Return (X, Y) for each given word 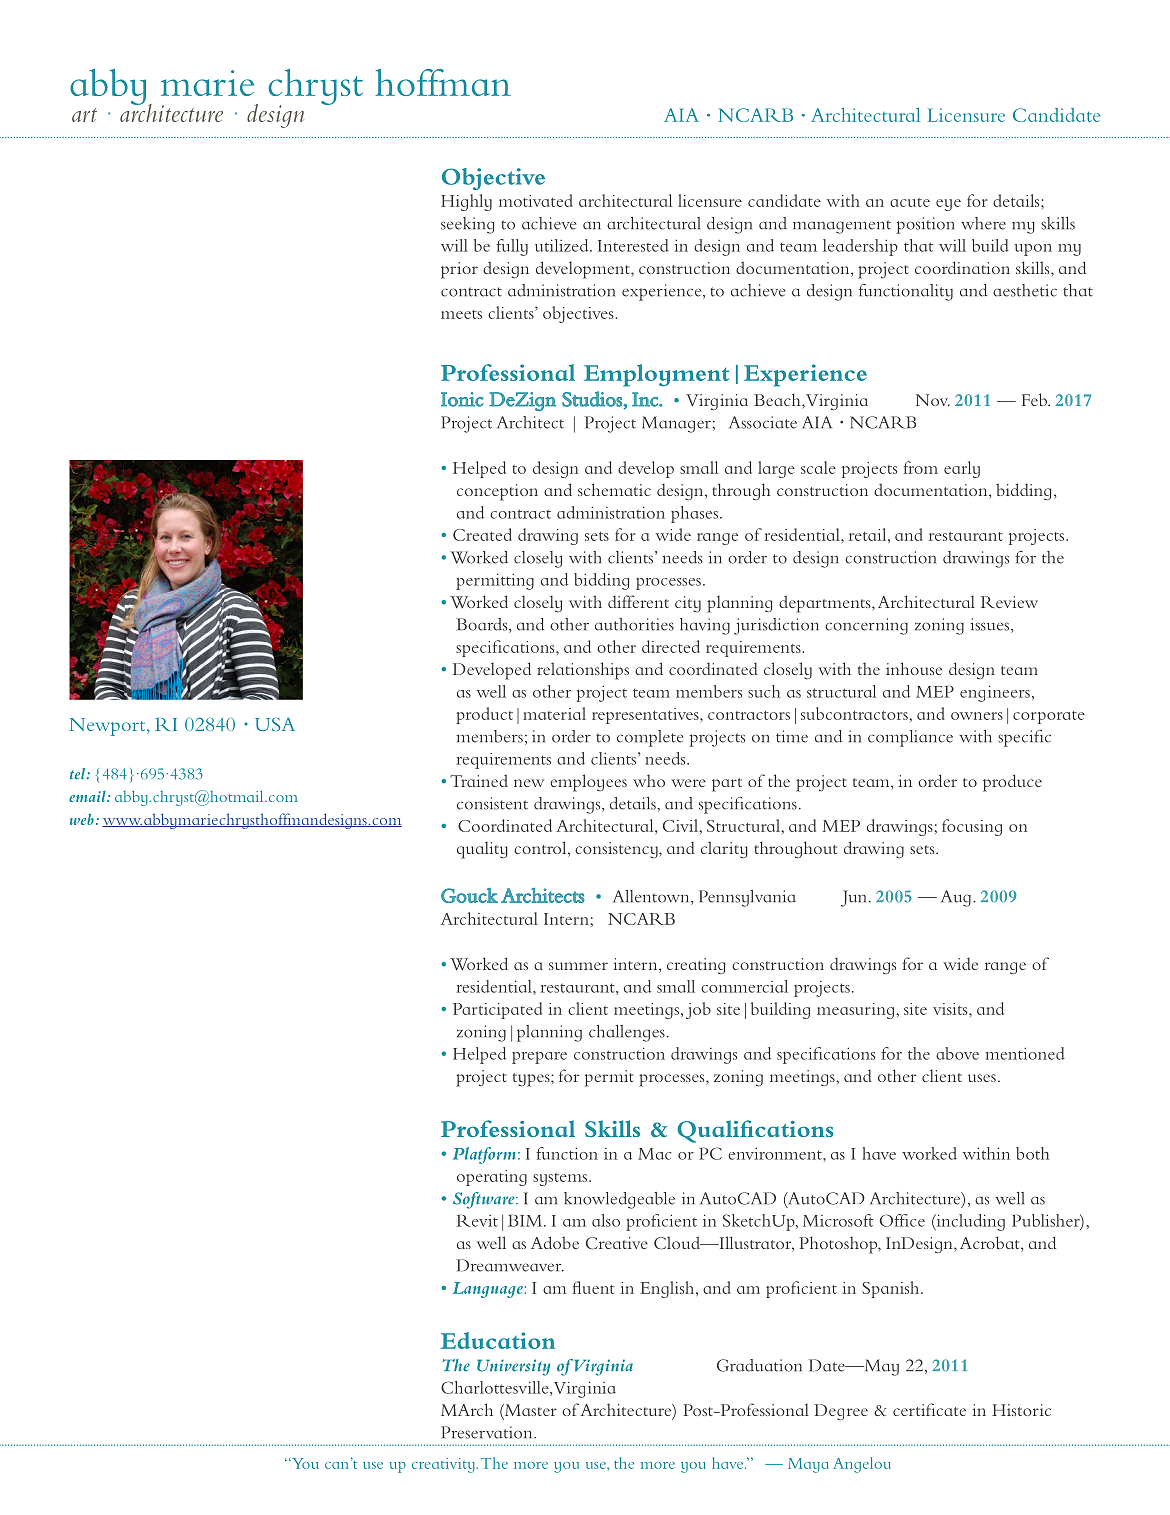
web (82, 819)
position (925, 225)
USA (275, 724)
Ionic (462, 399)
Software (485, 1200)
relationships (583, 671)
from (921, 467)
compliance (910, 738)
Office (902, 1220)
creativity (444, 1465)
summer (578, 966)
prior (459, 270)
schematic (614, 489)
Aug (956, 898)
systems (561, 1179)
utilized (563, 245)
